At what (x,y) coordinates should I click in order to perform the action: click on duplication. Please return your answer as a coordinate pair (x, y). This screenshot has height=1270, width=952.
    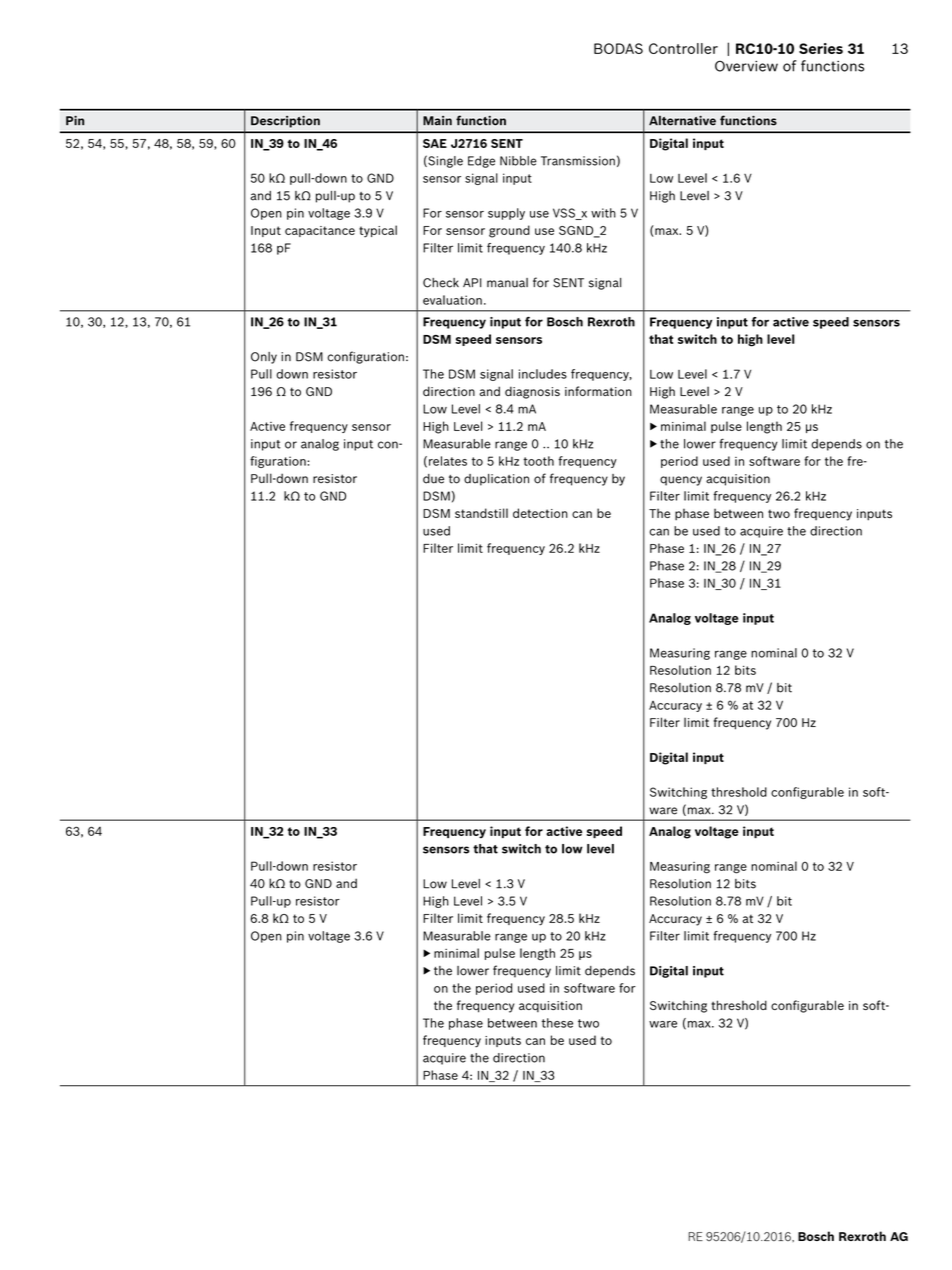
    Looking at the image, I should click on (496, 480).
